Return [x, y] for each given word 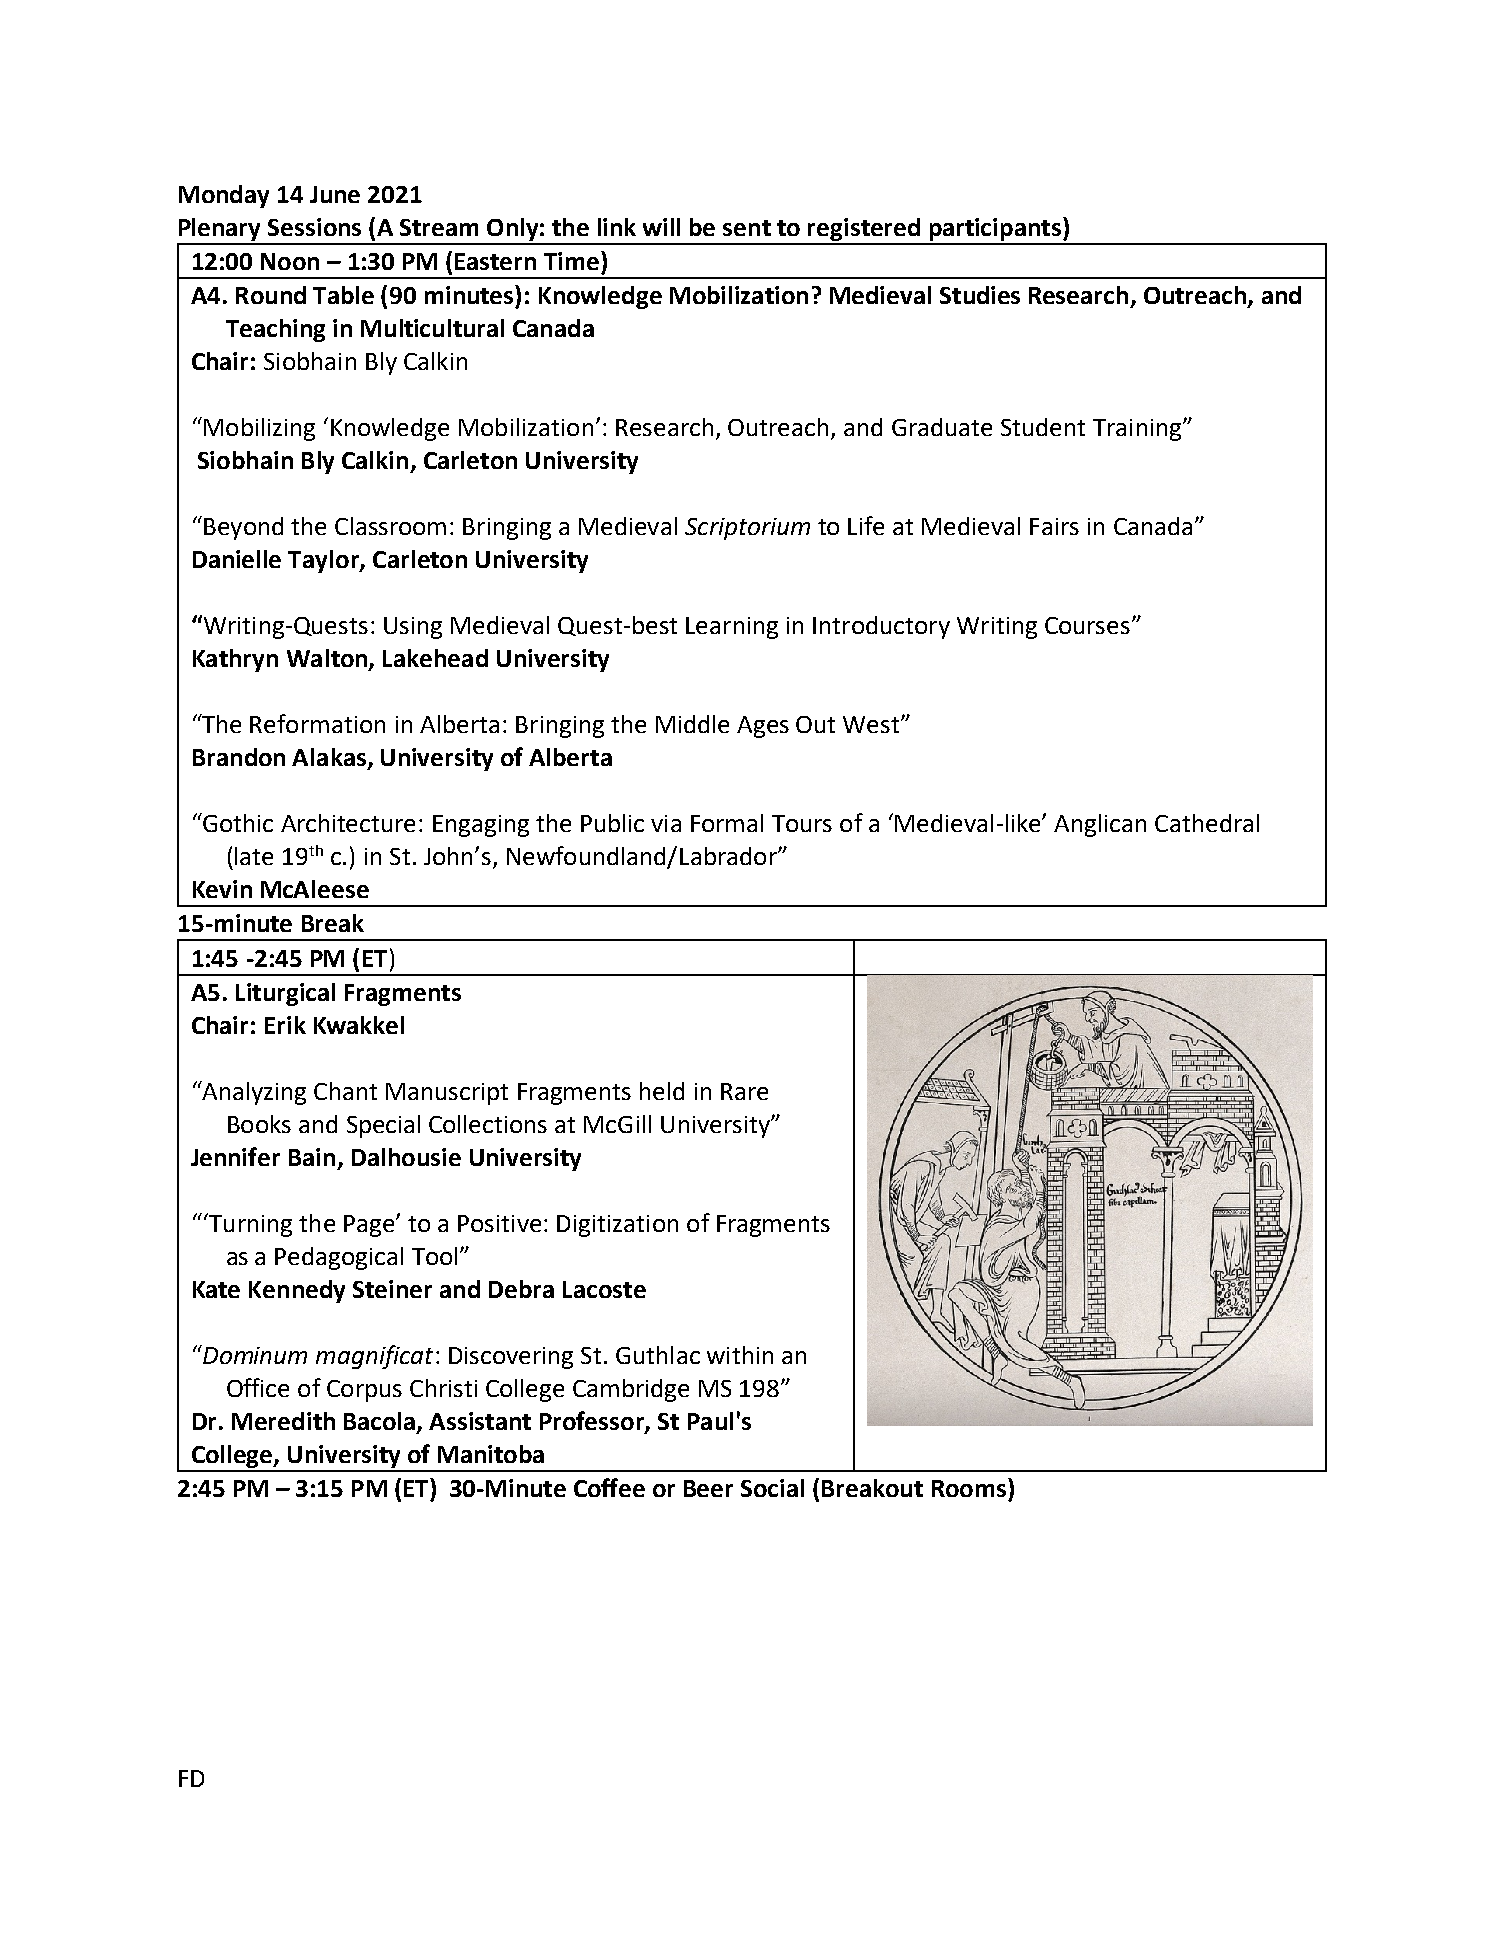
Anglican [1100, 825]
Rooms [969, 1488]
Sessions [314, 227]
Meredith [283, 1421]
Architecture [348, 823]
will [661, 227]
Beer [708, 1488]
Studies [980, 295]
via [666, 823]
